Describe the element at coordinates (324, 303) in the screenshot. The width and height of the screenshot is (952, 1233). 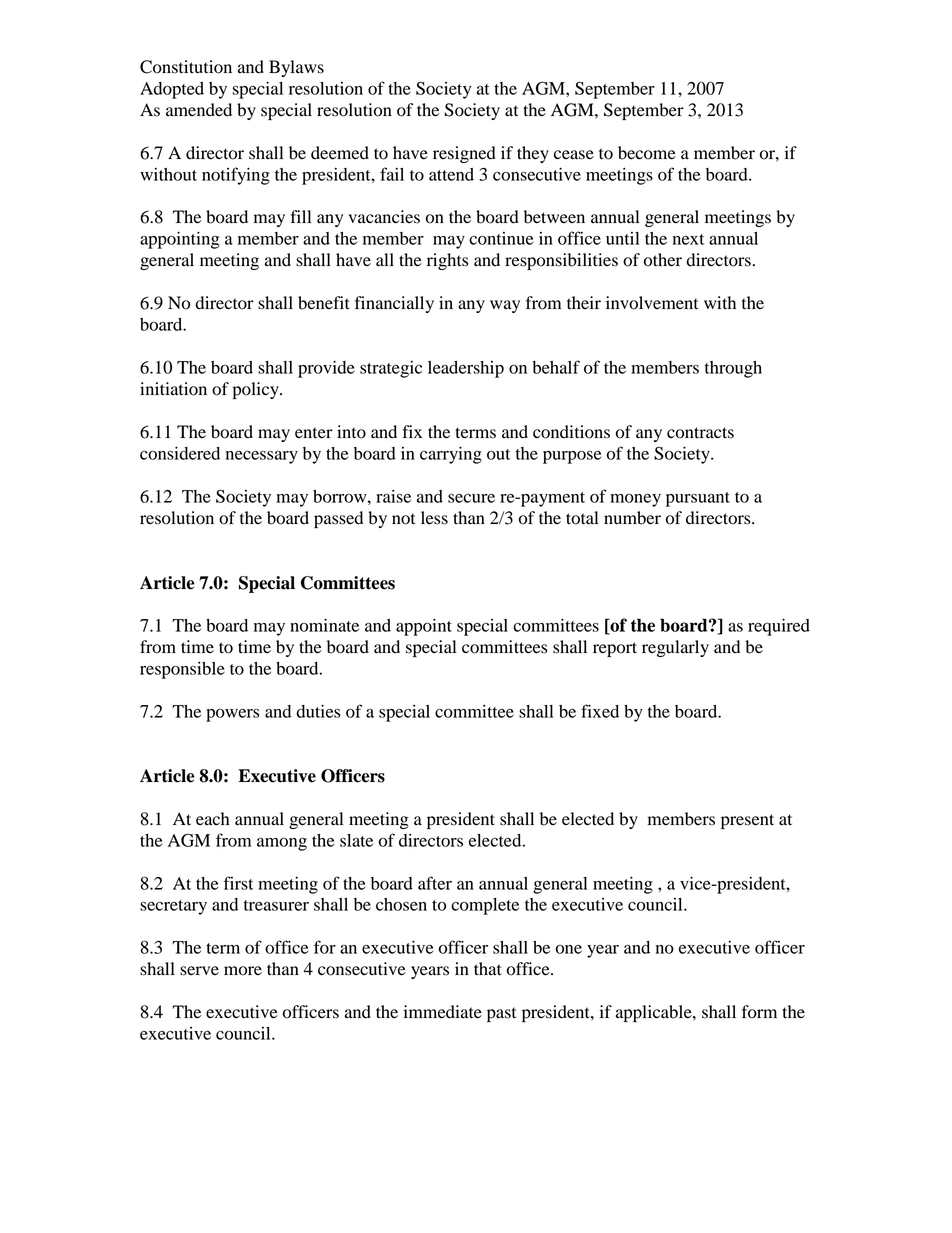
I see `benefit` at that location.
